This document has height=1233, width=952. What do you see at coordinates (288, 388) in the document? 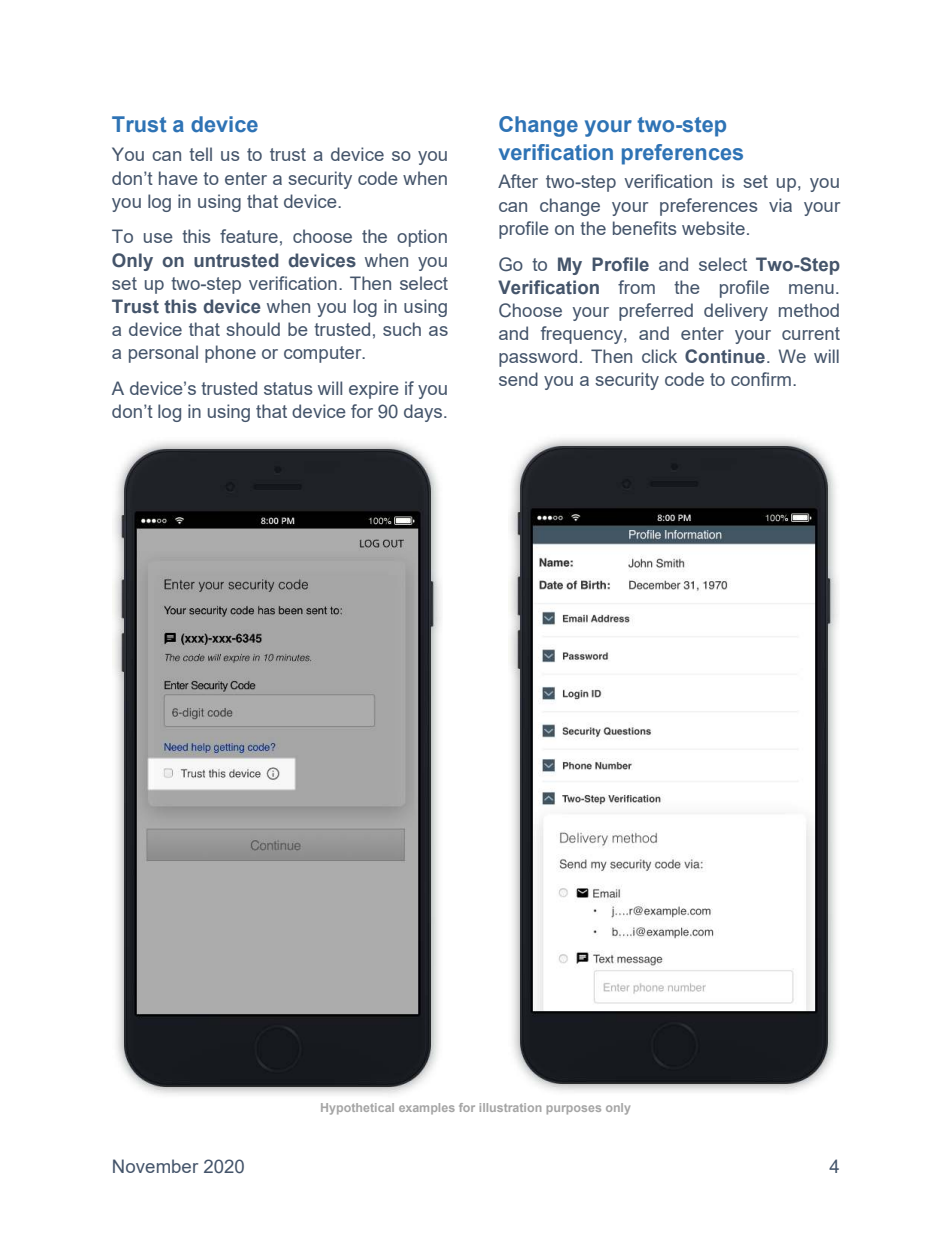
I see `status` at bounding box center [288, 388].
